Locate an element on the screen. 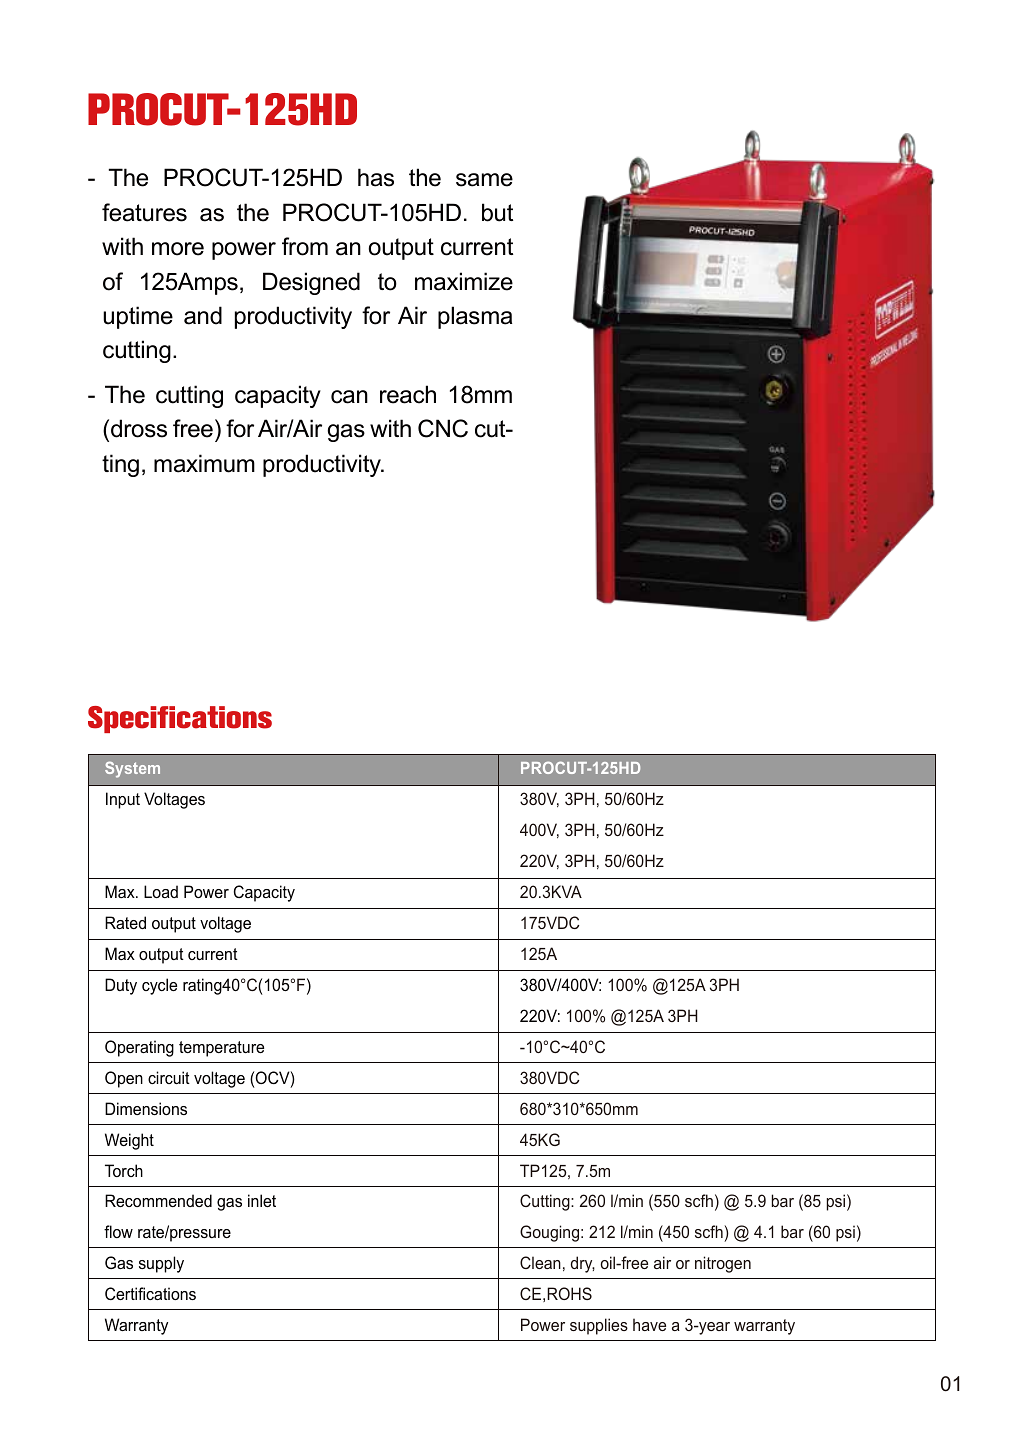 The height and width of the screenshot is (1447, 1023). has is located at coordinates (376, 177).
